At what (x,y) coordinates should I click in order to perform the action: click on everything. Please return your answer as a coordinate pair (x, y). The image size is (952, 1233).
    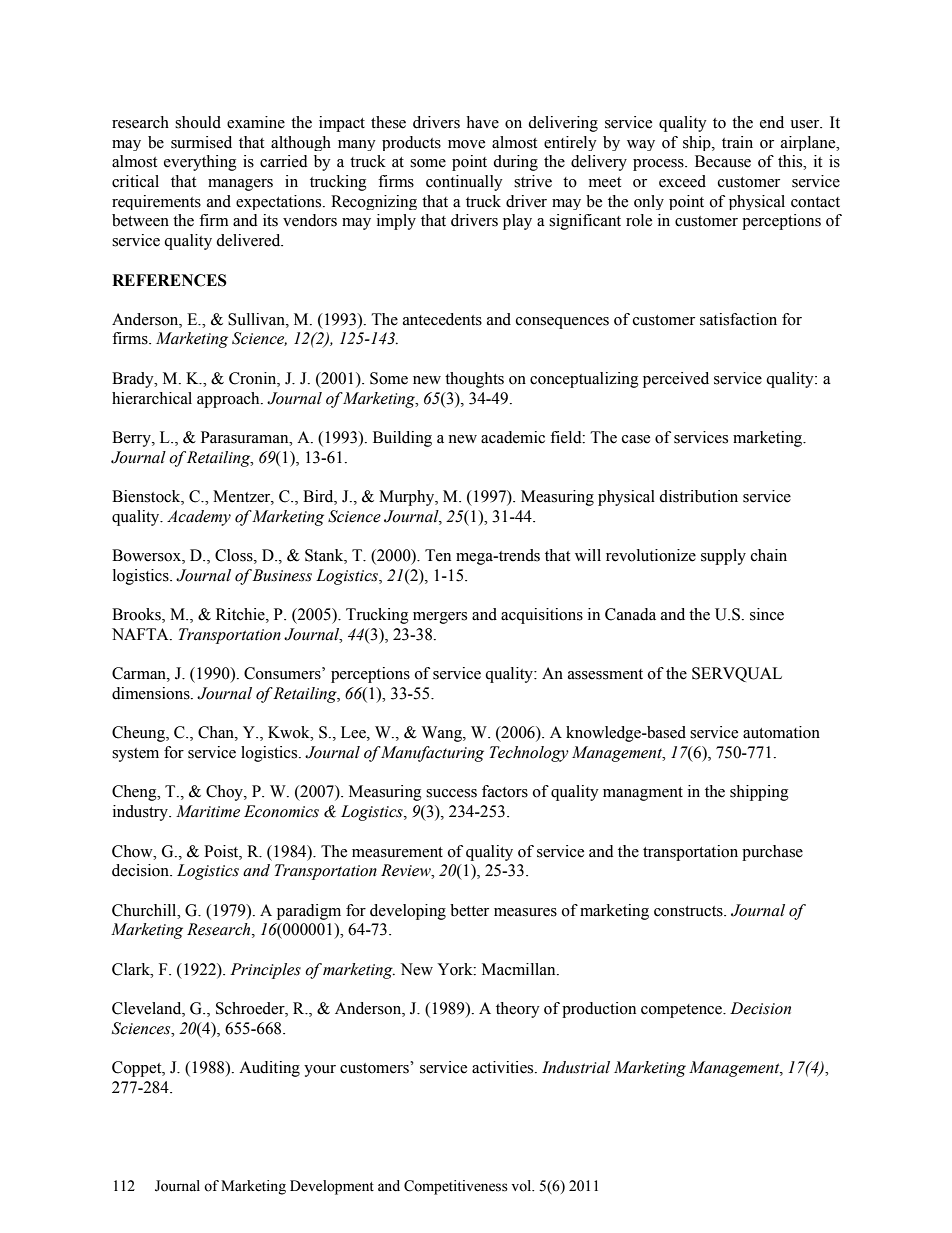
    Looking at the image, I should click on (200, 163).
